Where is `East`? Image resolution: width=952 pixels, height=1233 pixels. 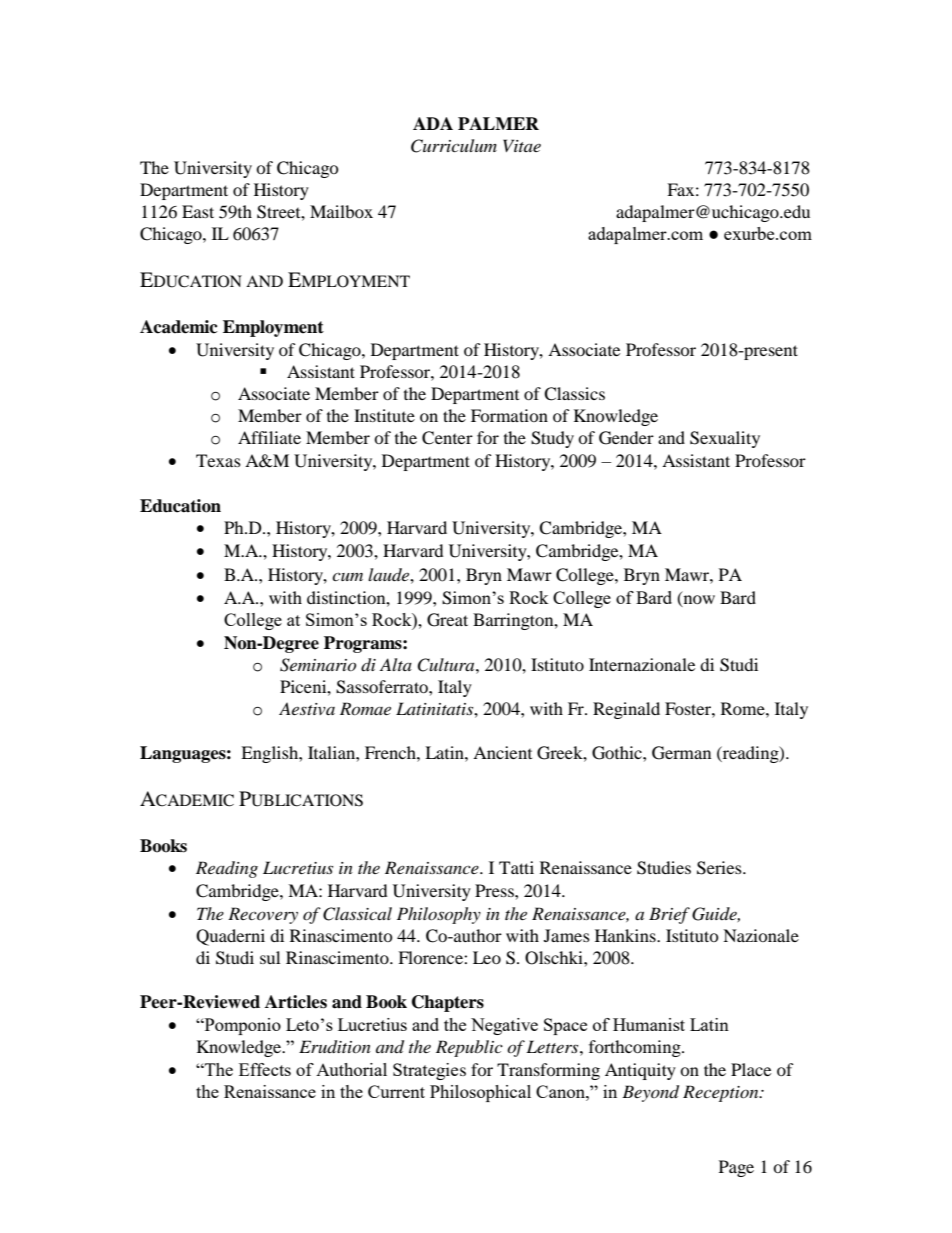 East is located at coordinates (198, 211).
